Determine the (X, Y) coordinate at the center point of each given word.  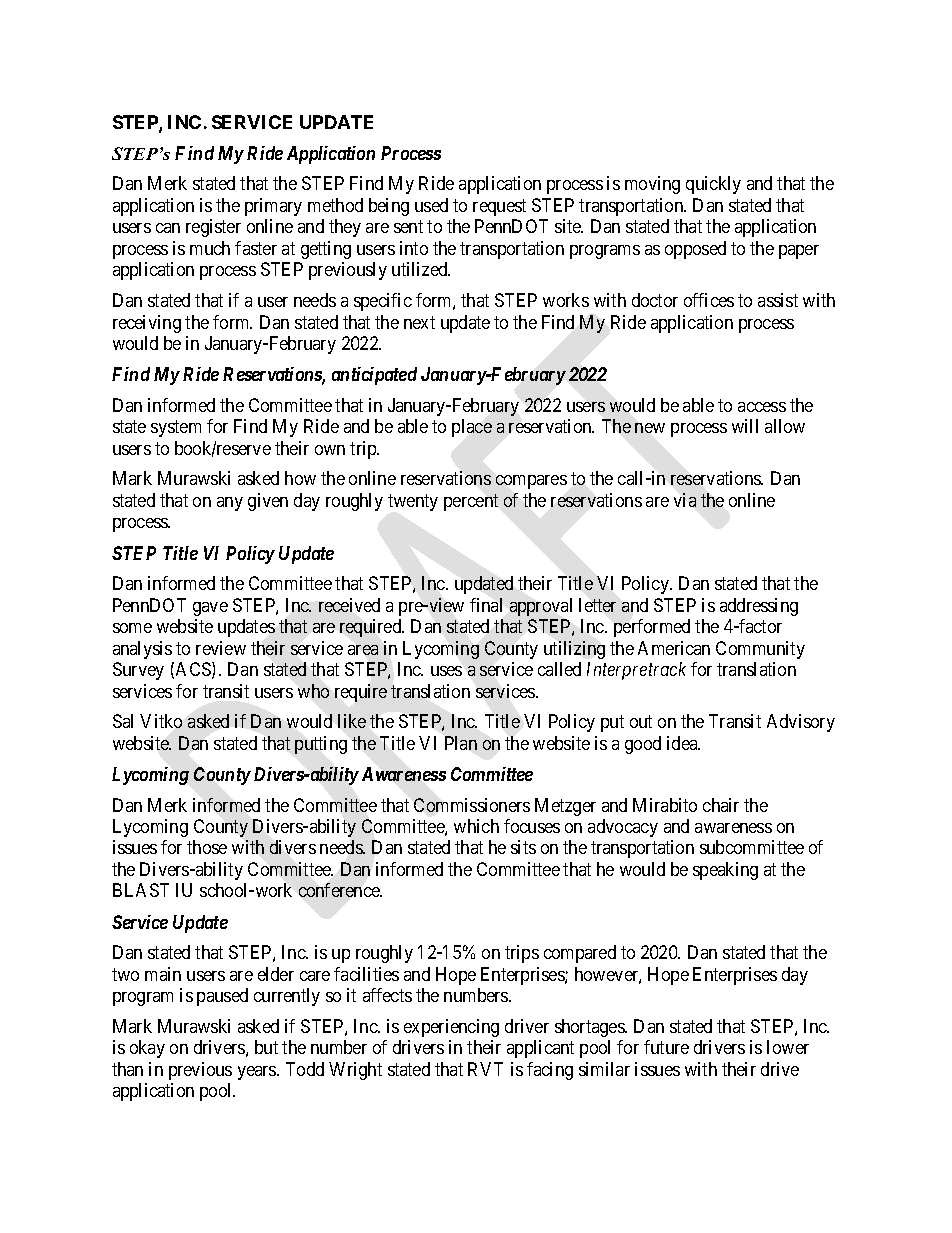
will (745, 426)
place (472, 428)
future (666, 1047)
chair (721, 805)
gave (210, 609)
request (499, 207)
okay (147, 1049)
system (176, 428)
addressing (759, 607)
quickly (713, 185)
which (476, 826)
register (213, 228)
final (486, 605)
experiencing (451, 1028)
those (207, 847)
